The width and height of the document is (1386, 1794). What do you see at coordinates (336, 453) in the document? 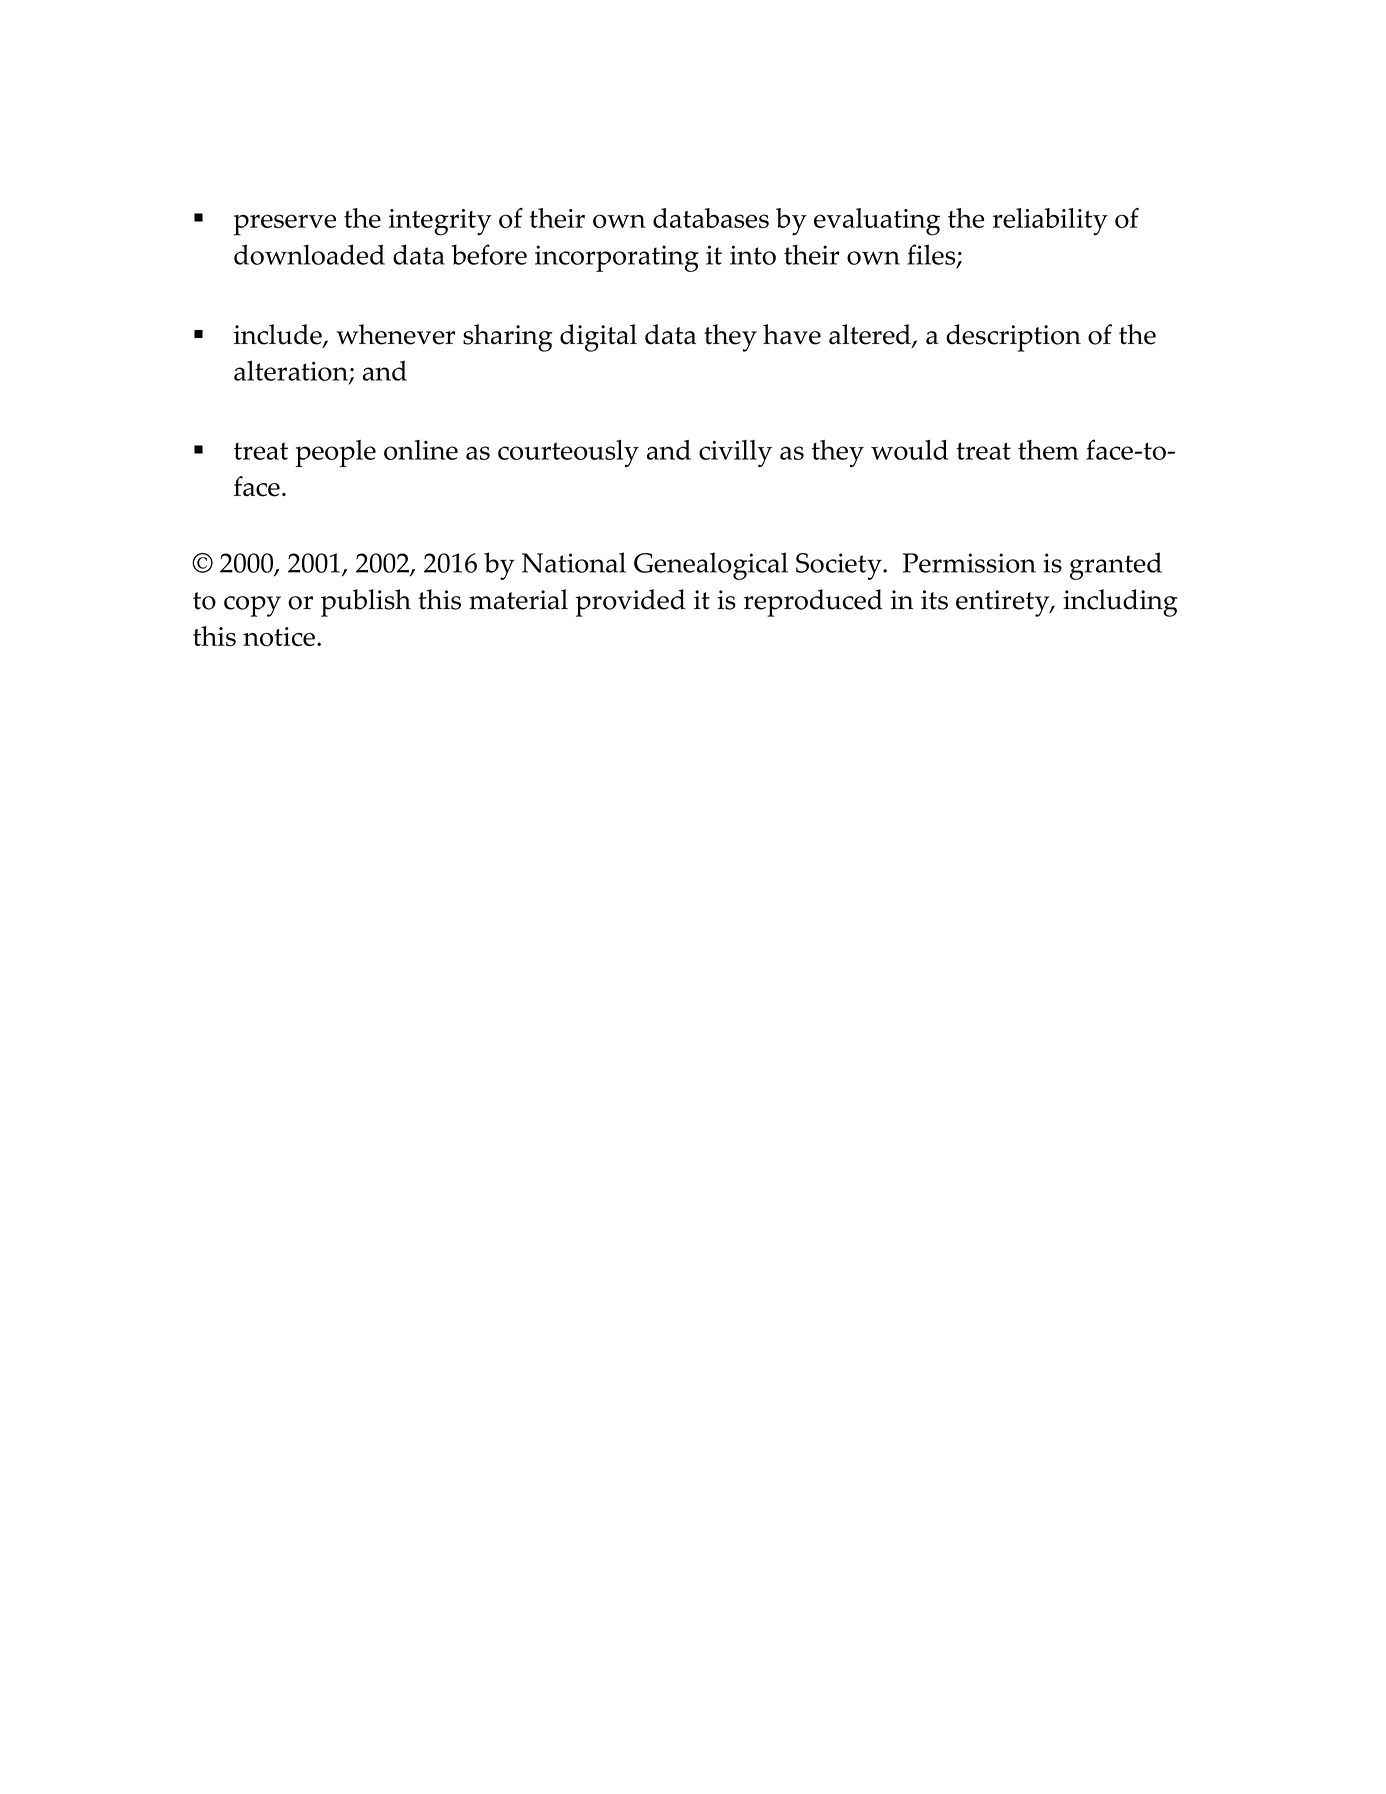
I see `people` at bounding box center [336, 453].
